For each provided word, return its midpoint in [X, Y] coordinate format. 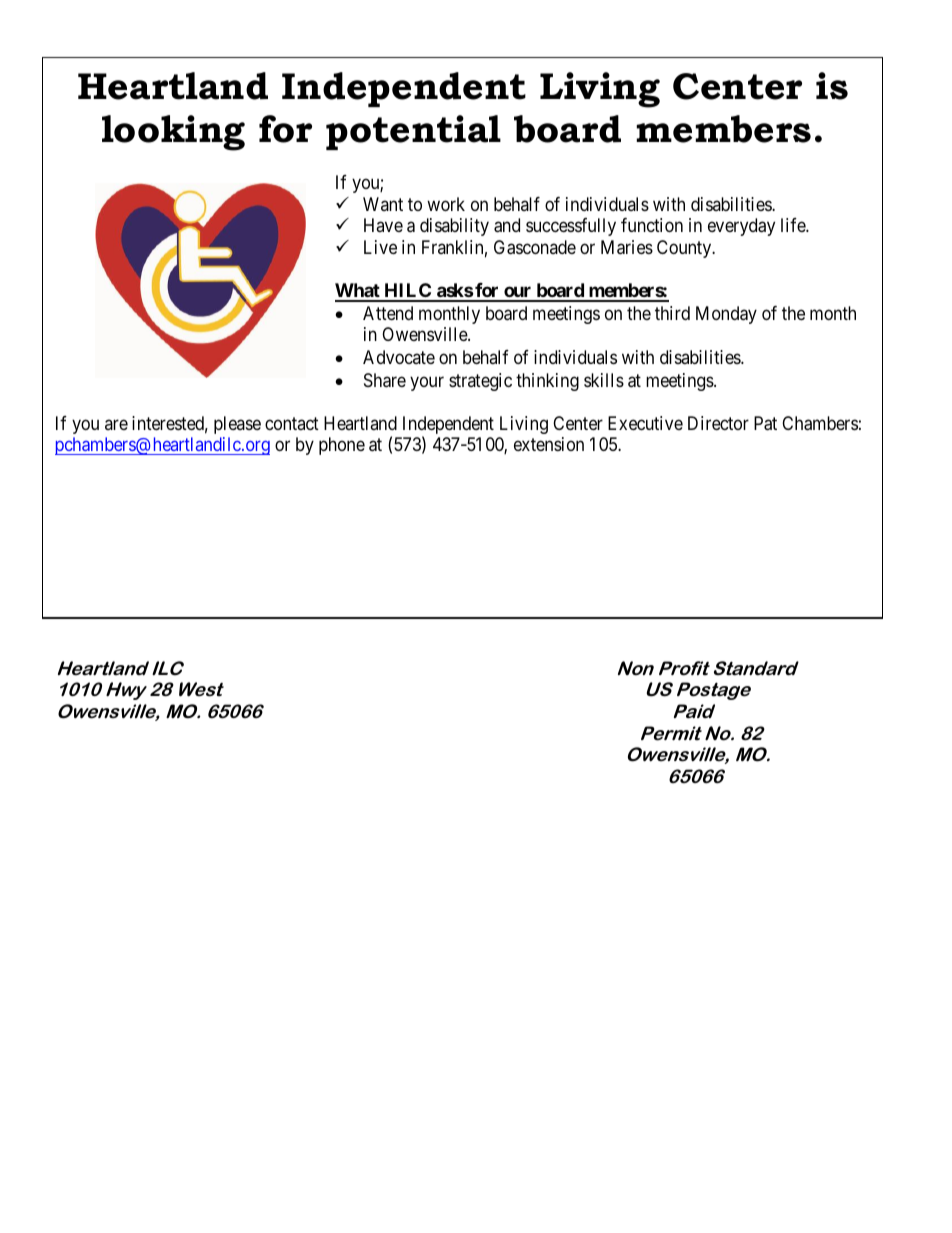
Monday [726, 315]
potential [413, 132]
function [652, 225]
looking [173, 133]
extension [549, 444]
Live [380, 247]
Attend [388, 313]
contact [292, 423]
